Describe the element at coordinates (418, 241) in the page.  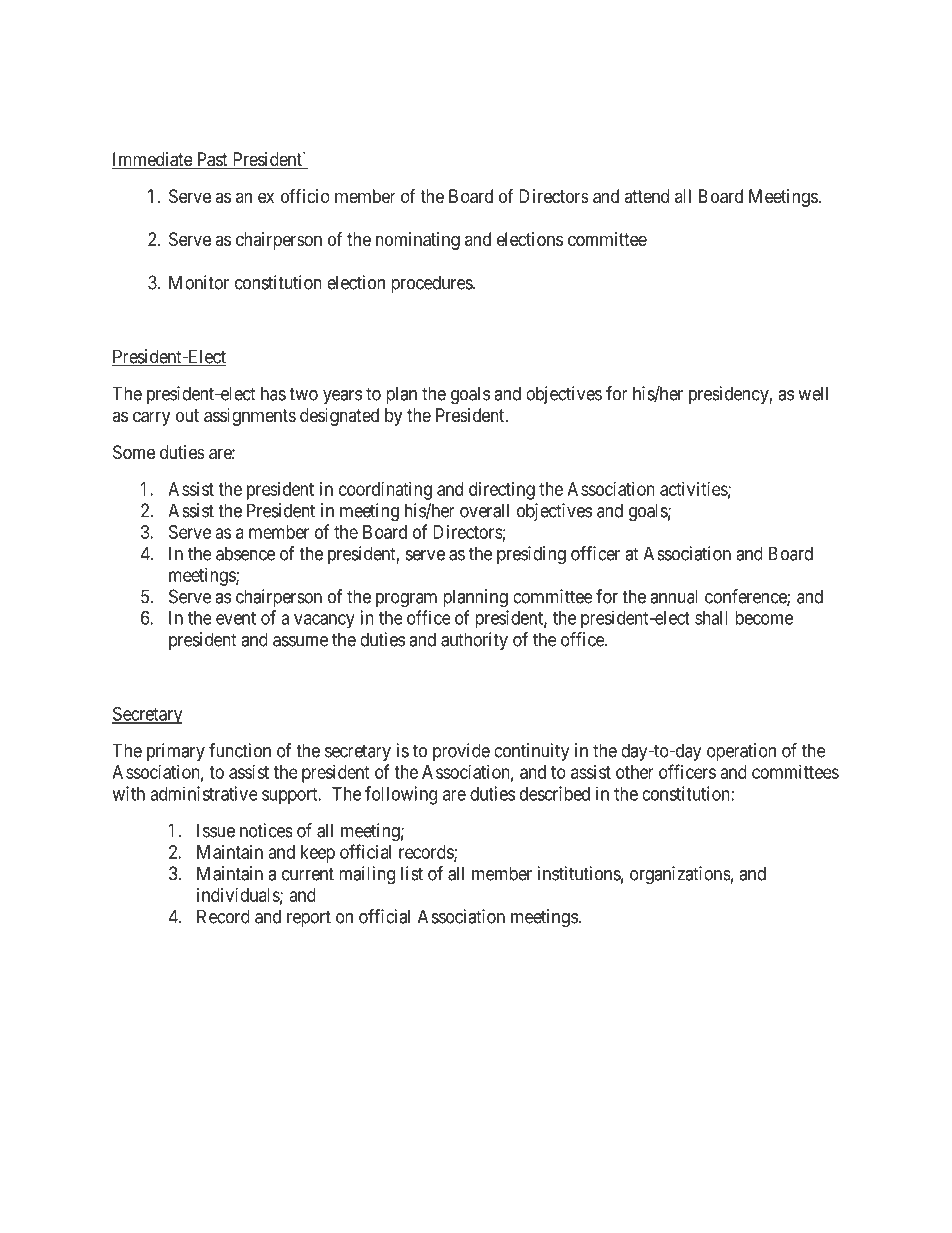
I see `nominating` at that location.
